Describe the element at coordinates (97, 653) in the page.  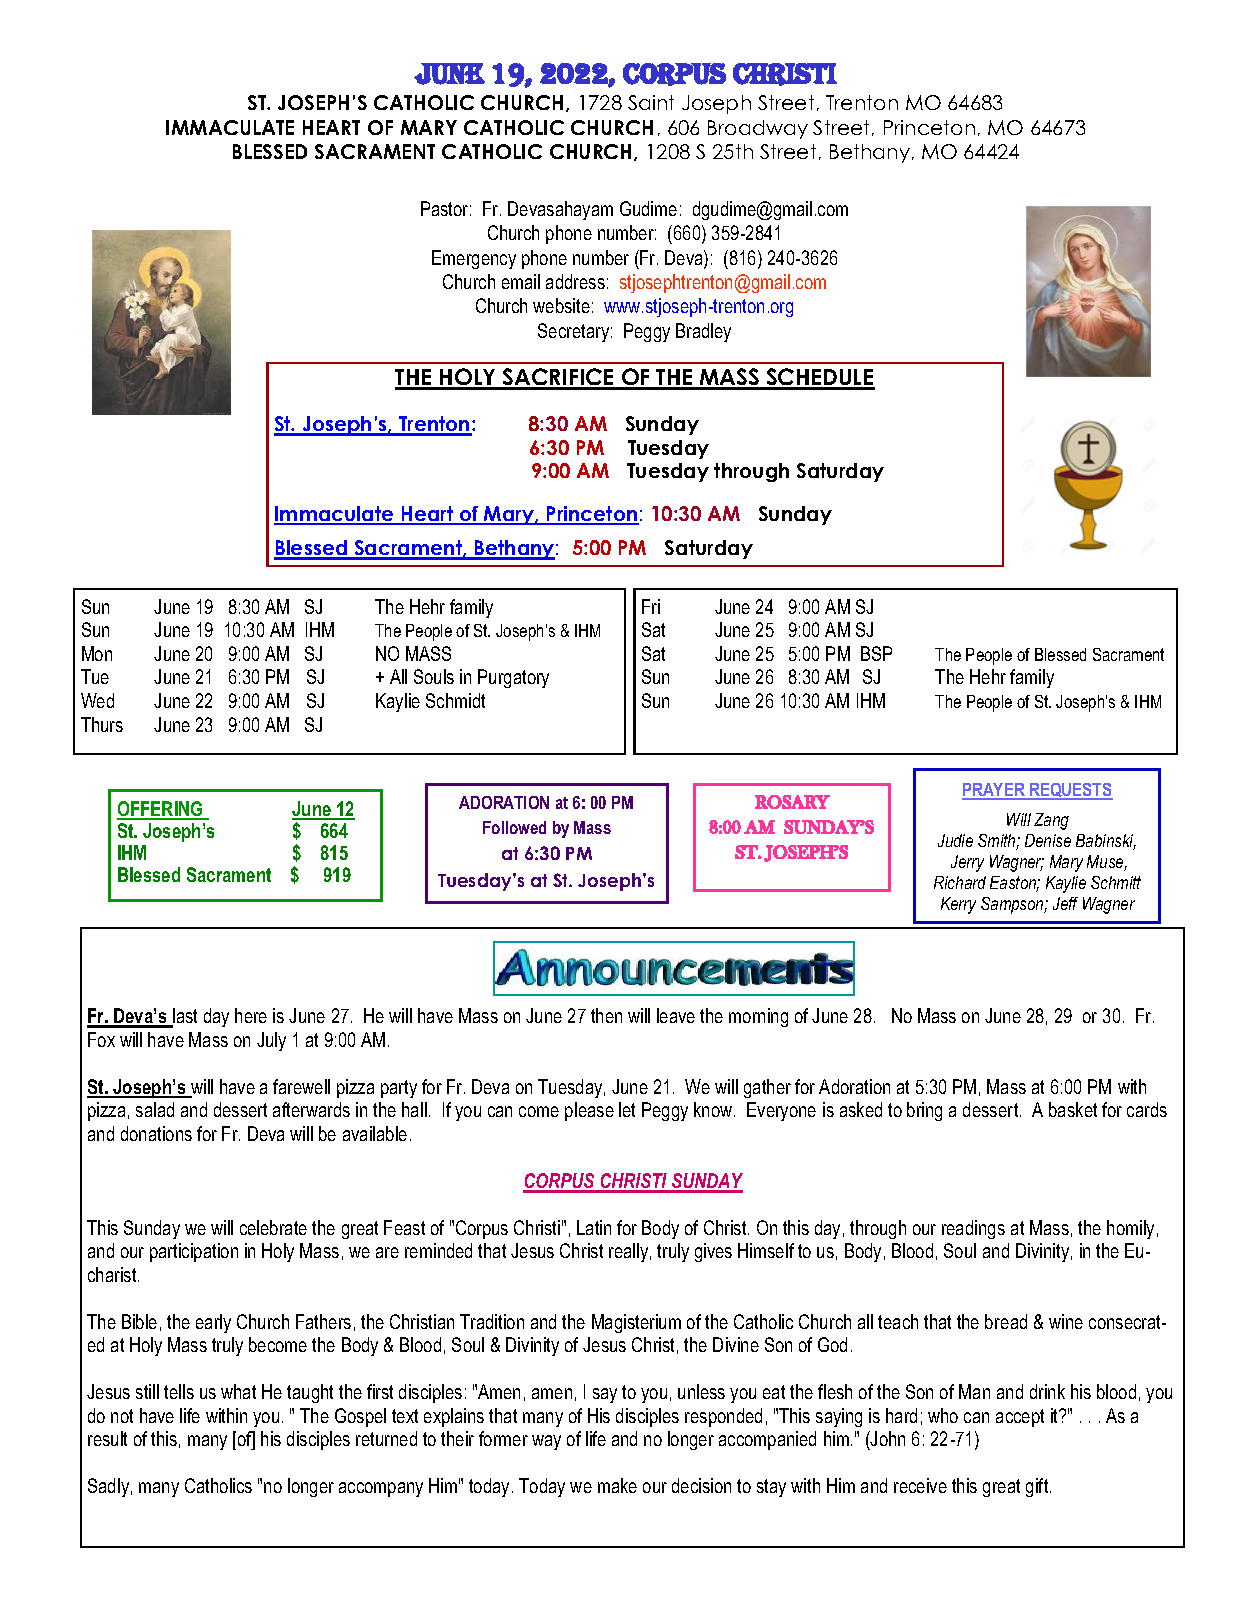
I see `Mon` at that location.
